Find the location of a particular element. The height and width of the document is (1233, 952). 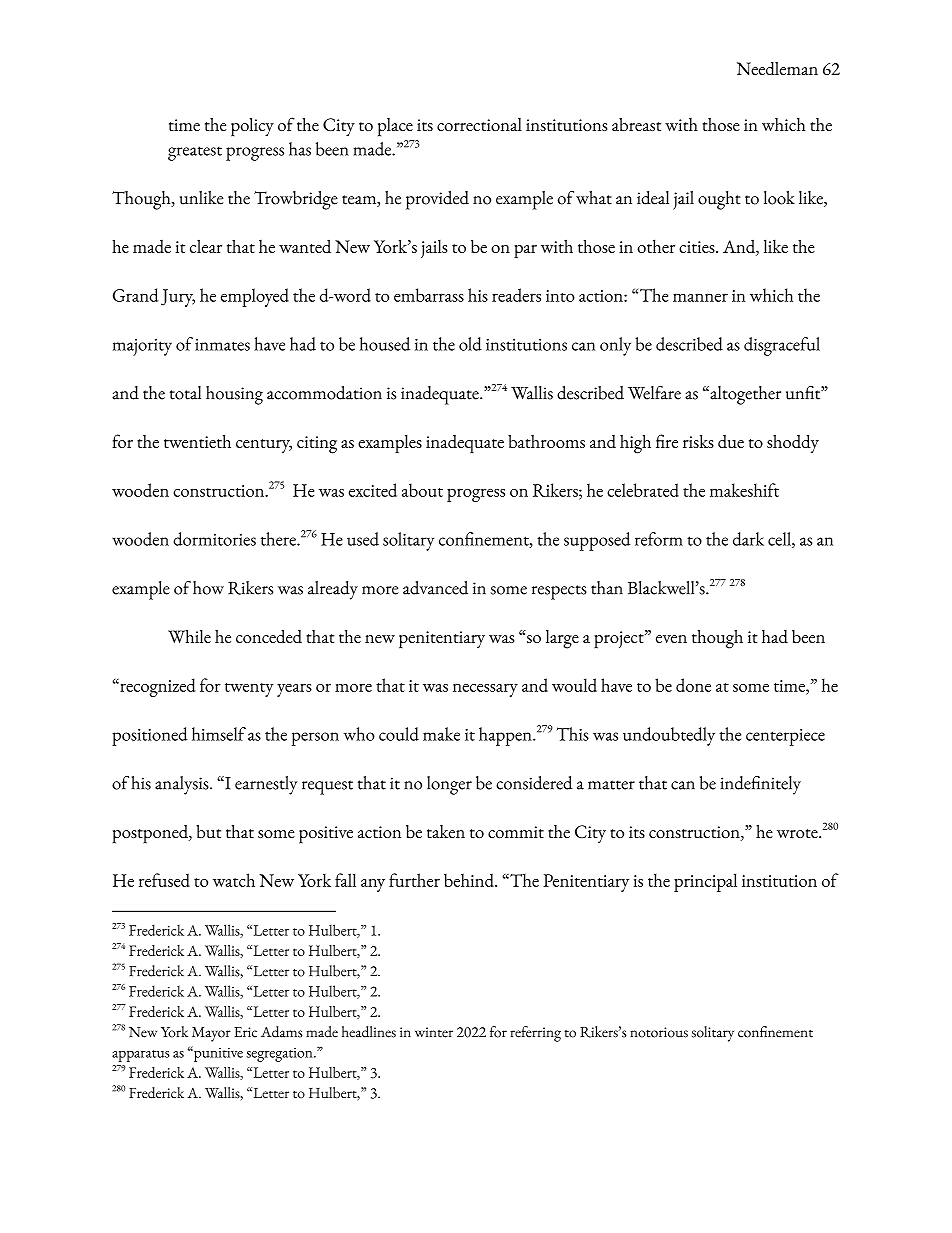

correctional is located at coordinates (479, 124).
